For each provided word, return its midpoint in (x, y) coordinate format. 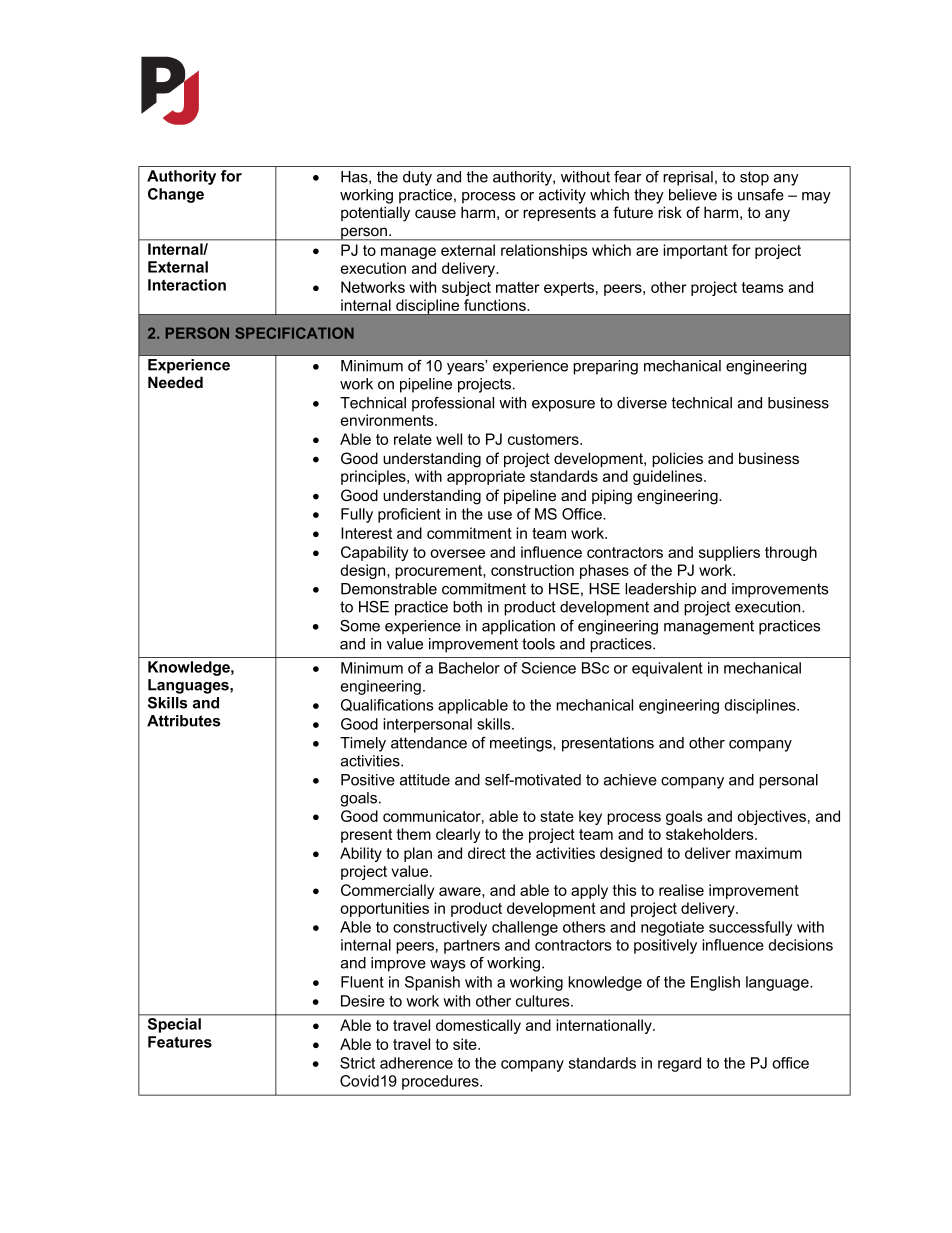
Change (176, 195)
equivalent (667, 669)
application (518, 627)
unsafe (761, 195)
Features (180, 1042)
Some (360, 626)
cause (435, 213)
